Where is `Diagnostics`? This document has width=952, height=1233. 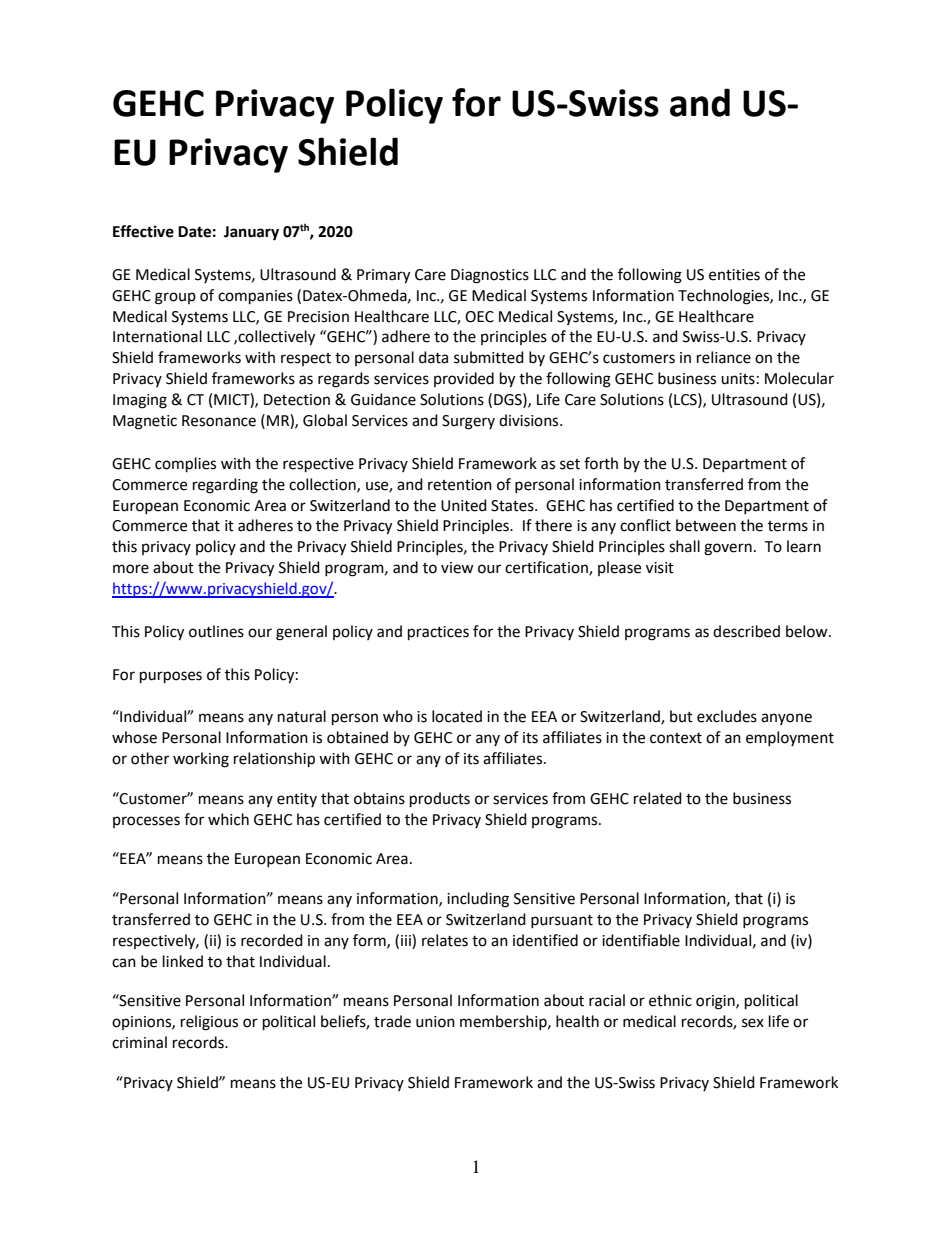 Diagnostics is located at coordinates (490, 276).
